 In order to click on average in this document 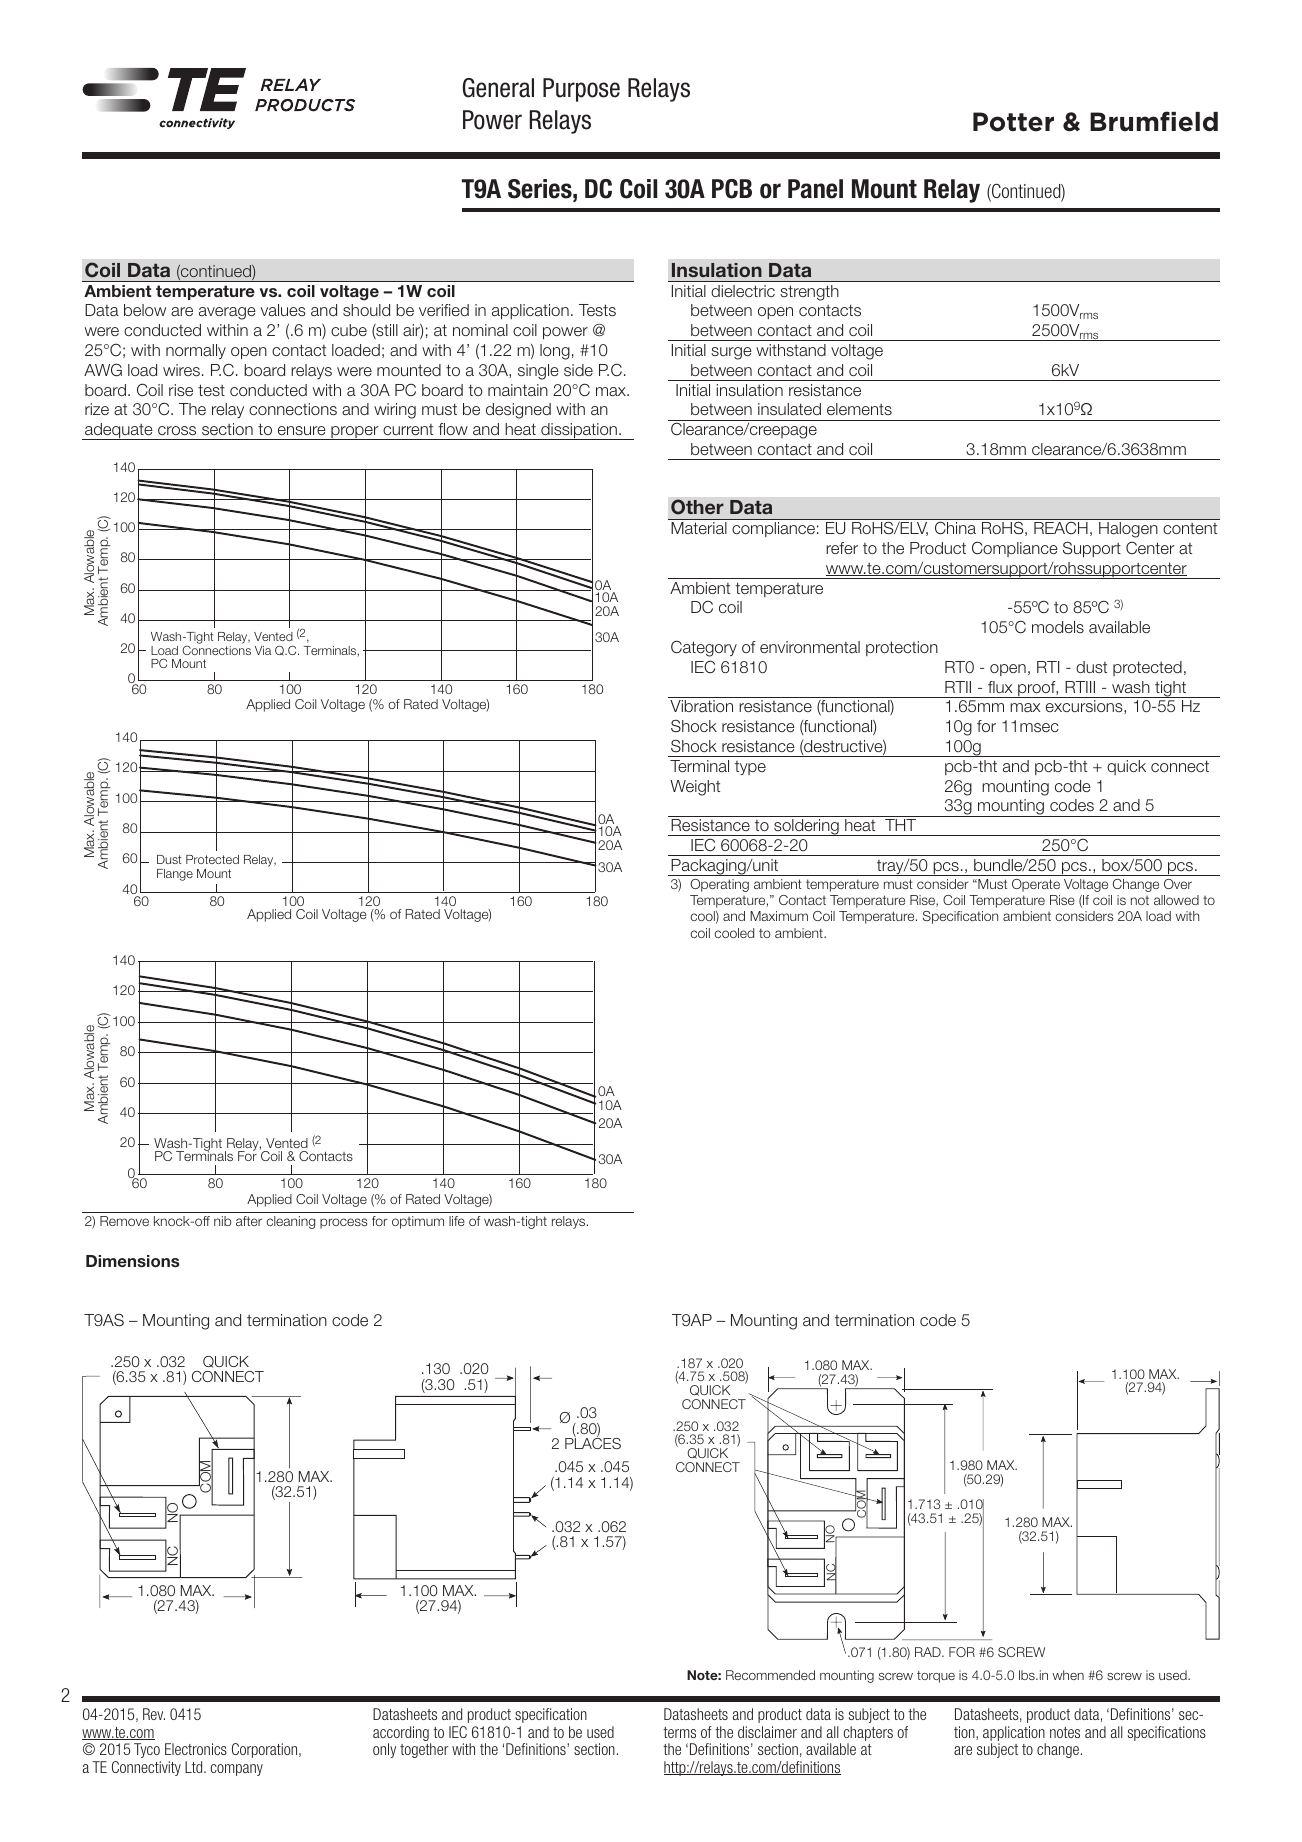, I will do `click(227, 313)`.
